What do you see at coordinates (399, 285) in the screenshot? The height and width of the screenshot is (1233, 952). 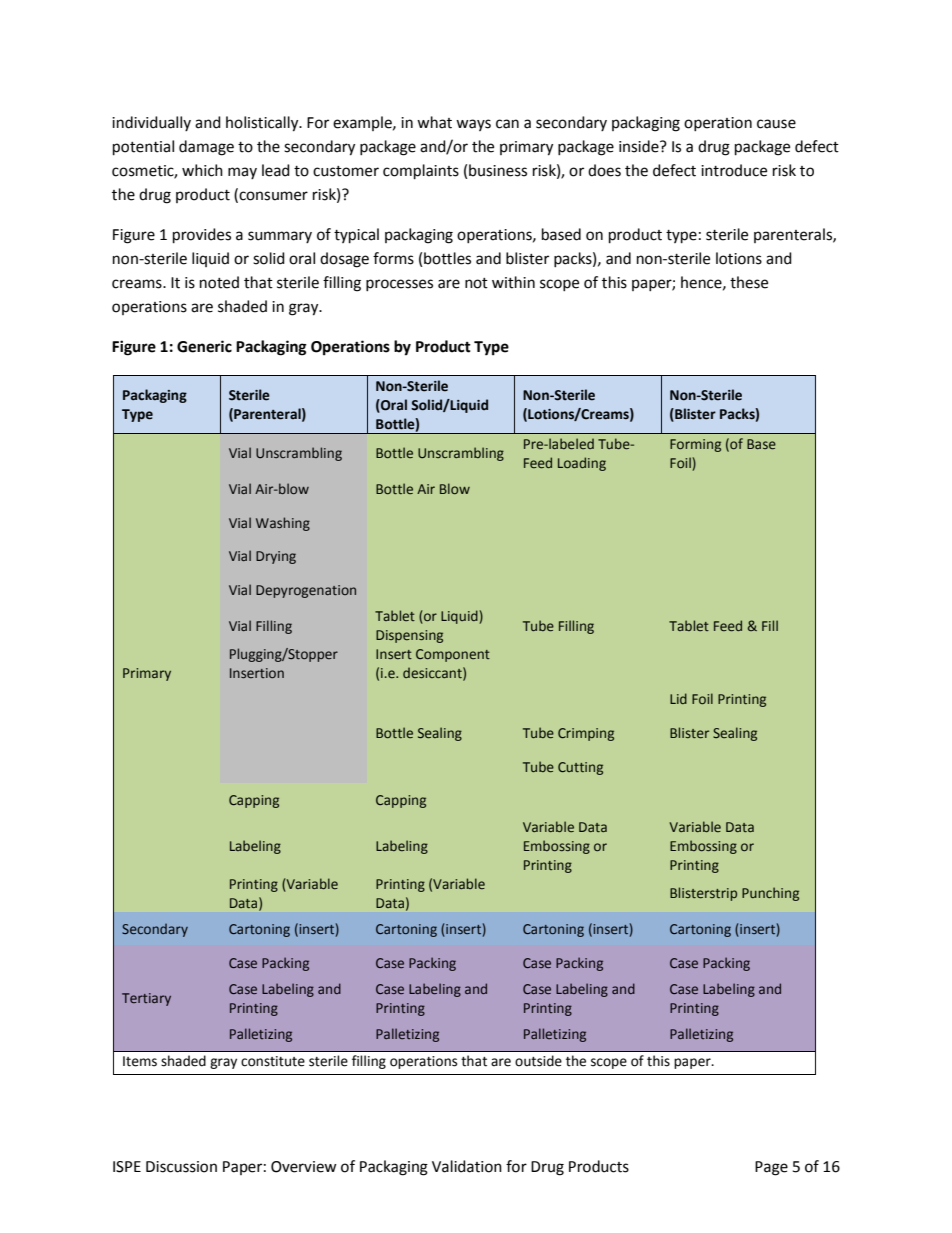 I see `processes` at bounding box center [399, 285].
